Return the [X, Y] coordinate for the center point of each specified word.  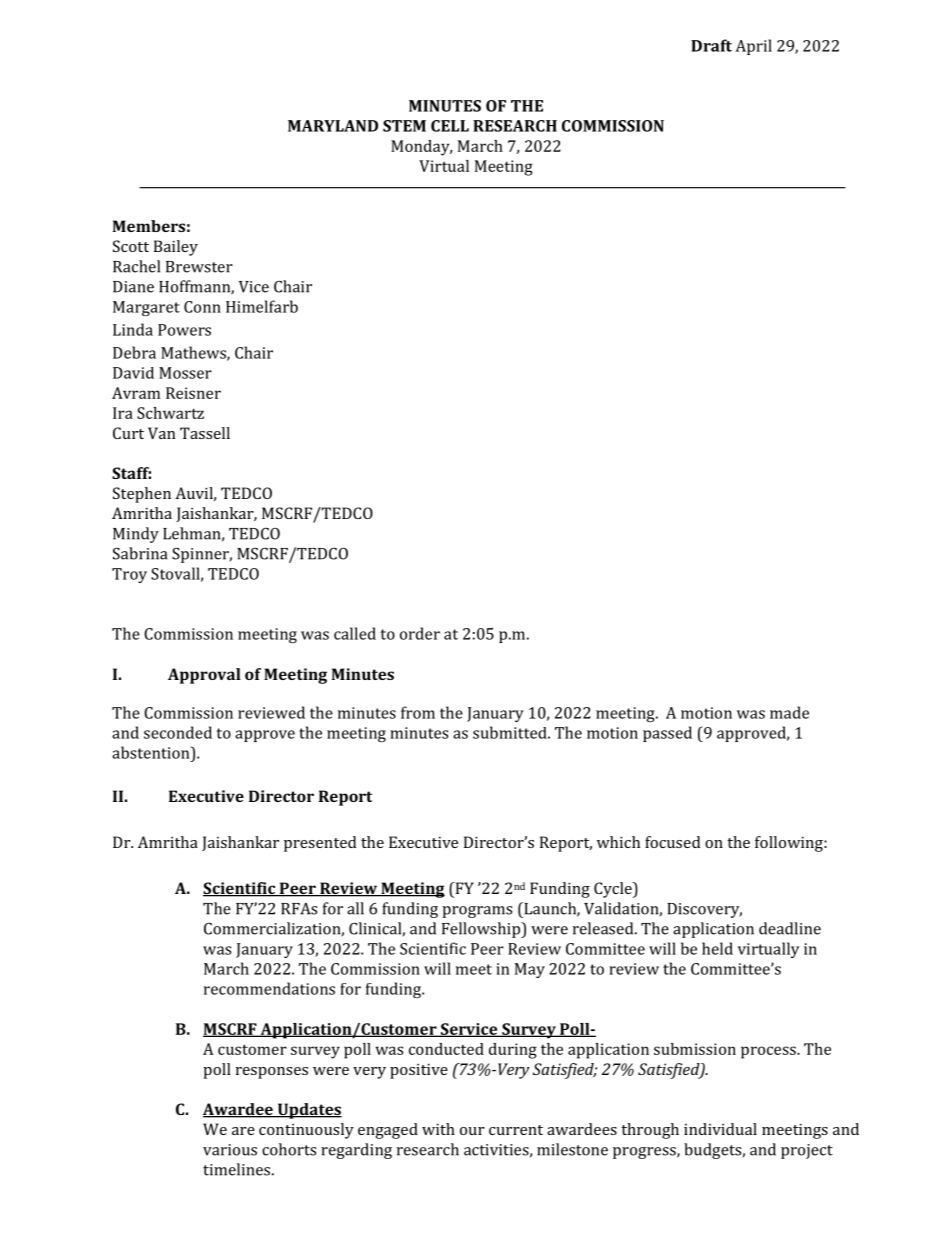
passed [667, 734]
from [418, 712]
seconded [178, 732]
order [420, 633]
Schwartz [170, 413]
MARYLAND [333, 126]
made [789, 712]
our [472, 1131]
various [230, 1150]
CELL [450, 126]
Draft [711, 45]
